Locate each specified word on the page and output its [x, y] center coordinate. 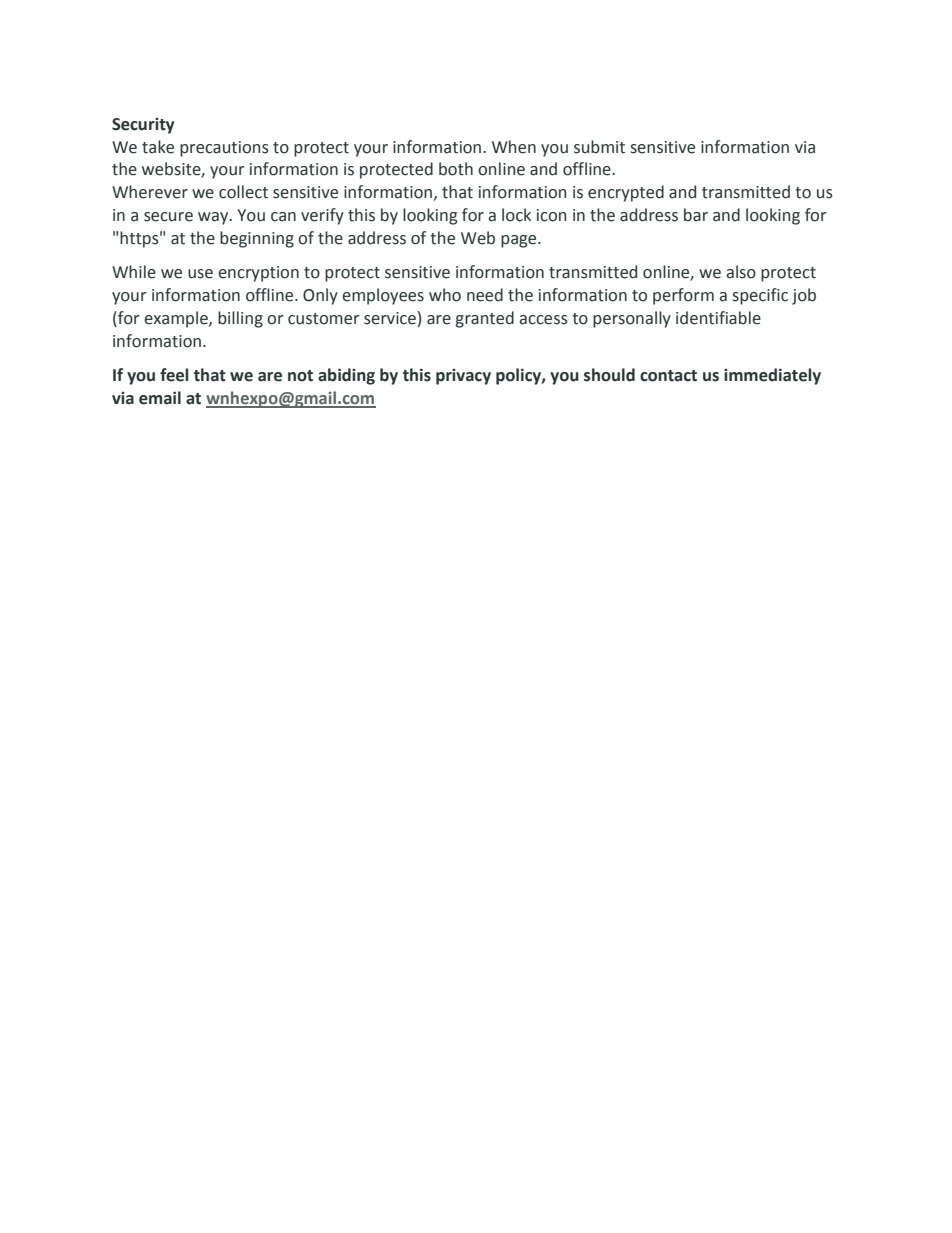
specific [760, 296]
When [514, 147]
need [485, 295]
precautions [224, 149]
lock [516, 215]
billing [240, 319]
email [160, 398]
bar [696, 215]
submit [599, 147]
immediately [772, 376]
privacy [463, 377]
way [214, 218]
